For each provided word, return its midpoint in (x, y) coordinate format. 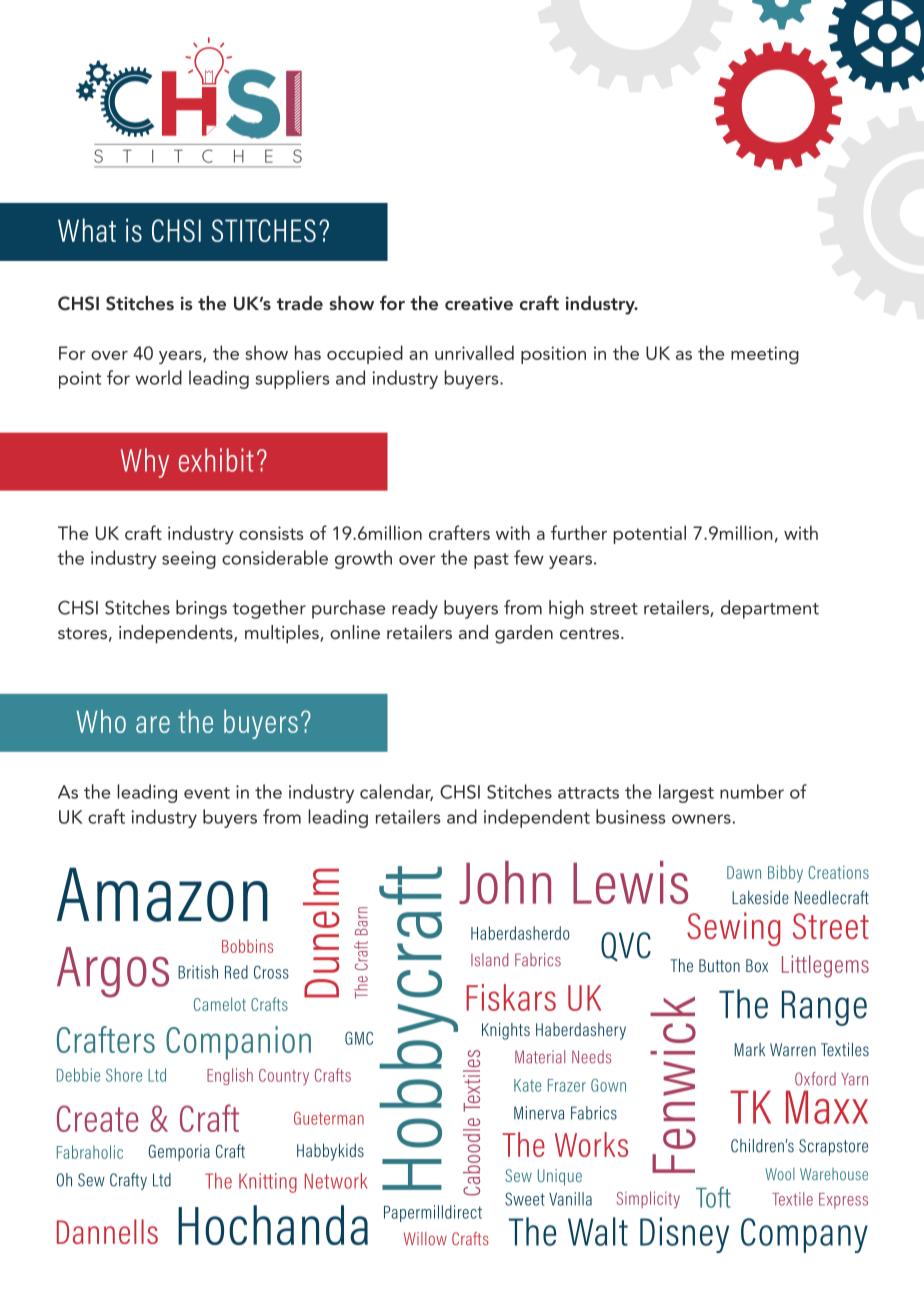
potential (650, 534)
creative (479, 303)
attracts (588, 793)
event (207, 793)
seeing (189, 560)
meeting (765, 355)
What (87, 230)
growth (363, 559)
